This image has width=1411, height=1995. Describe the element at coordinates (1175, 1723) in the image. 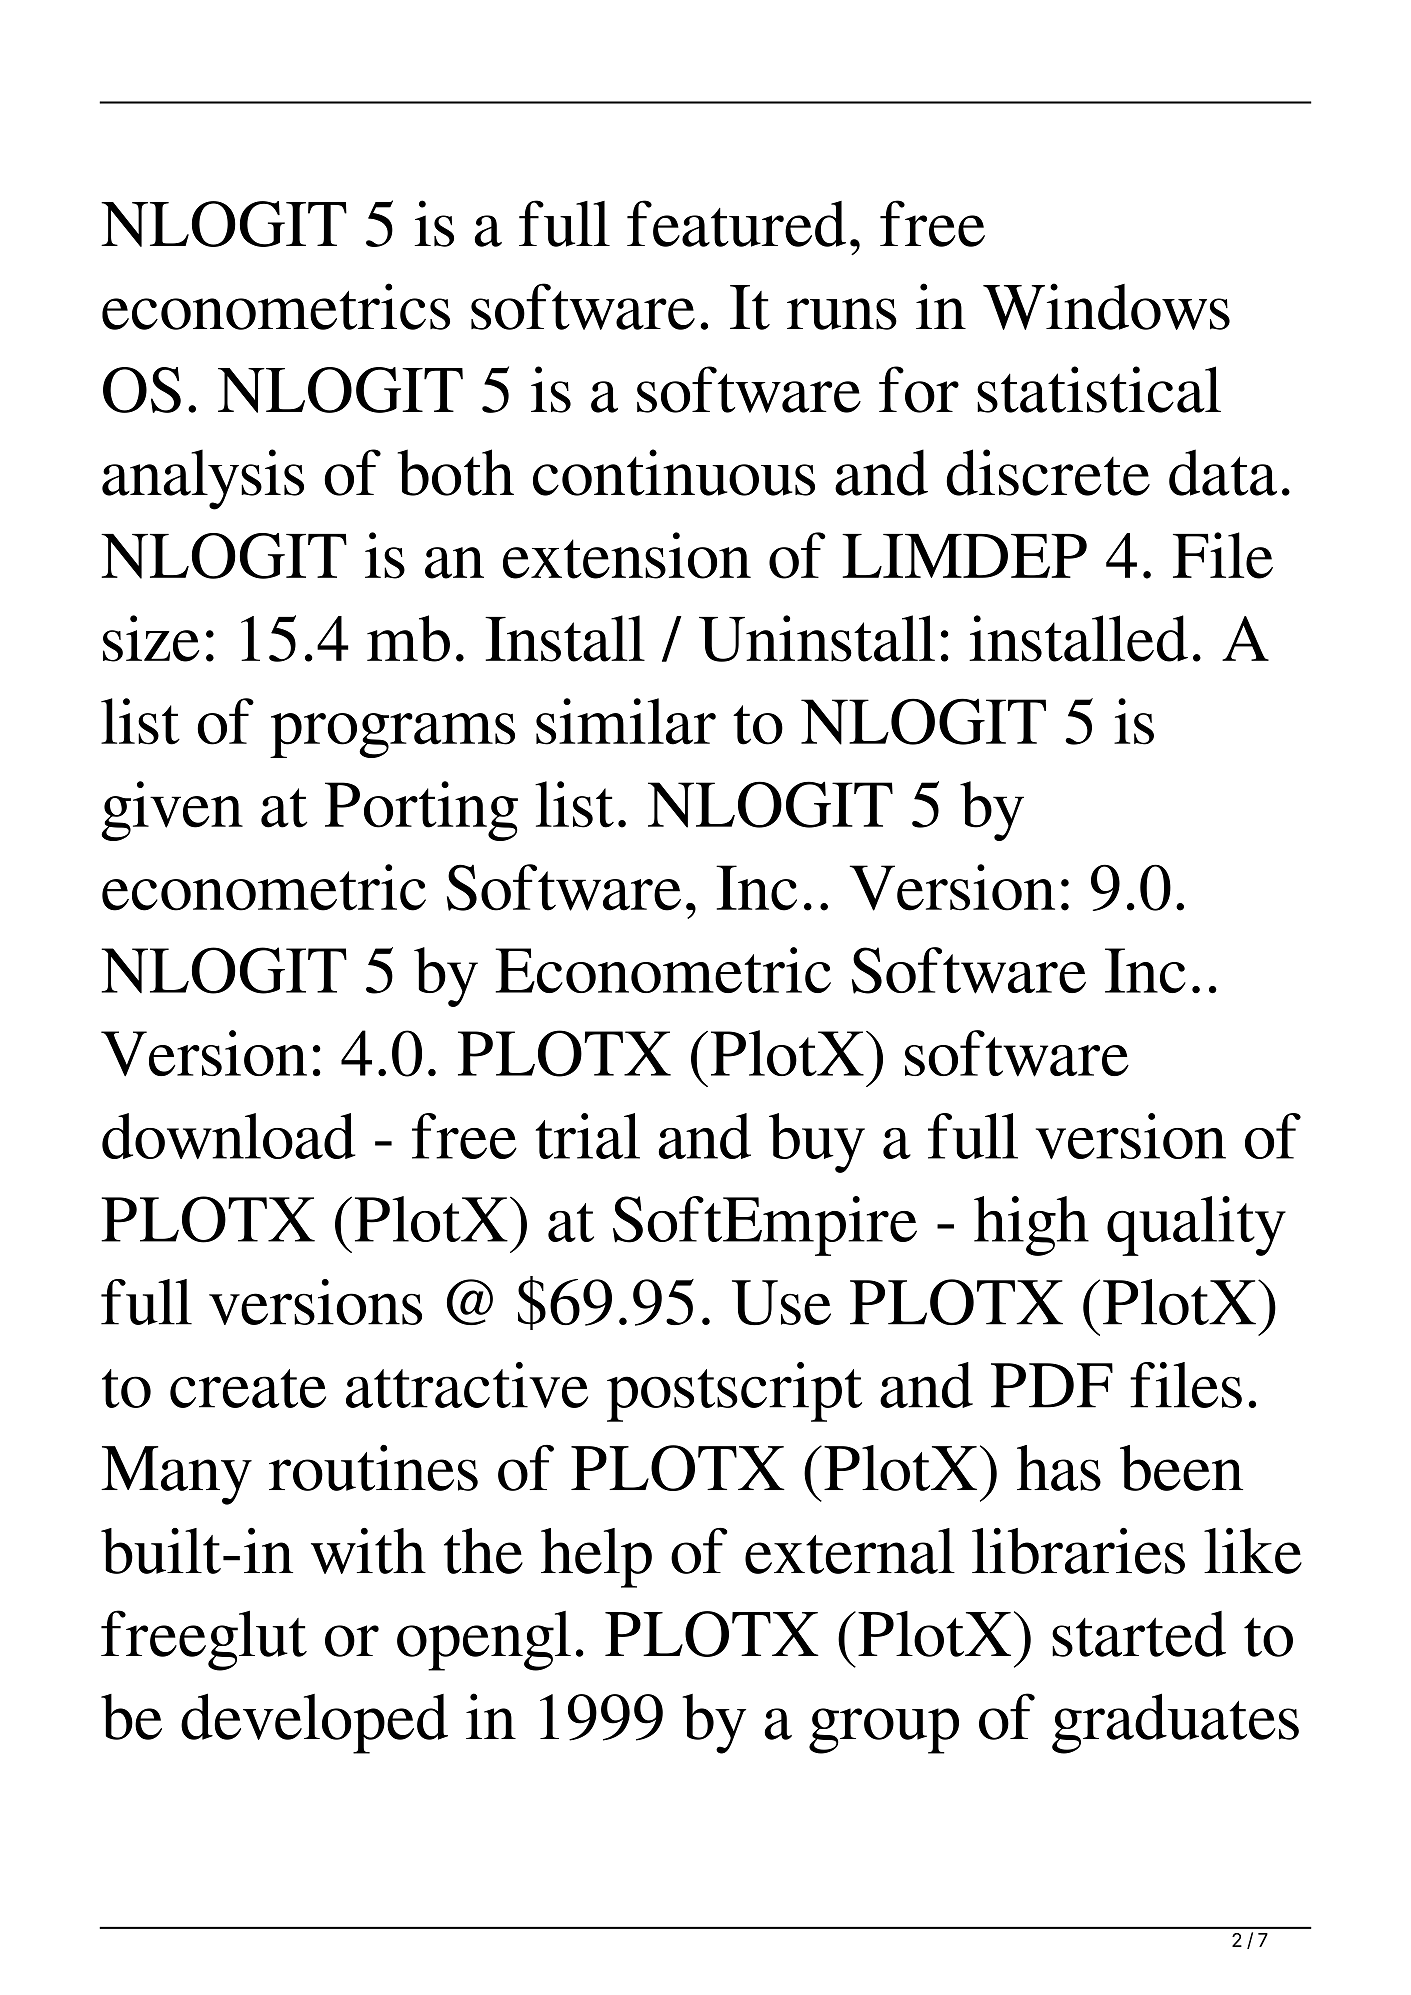

I see `graduates` at that location.
